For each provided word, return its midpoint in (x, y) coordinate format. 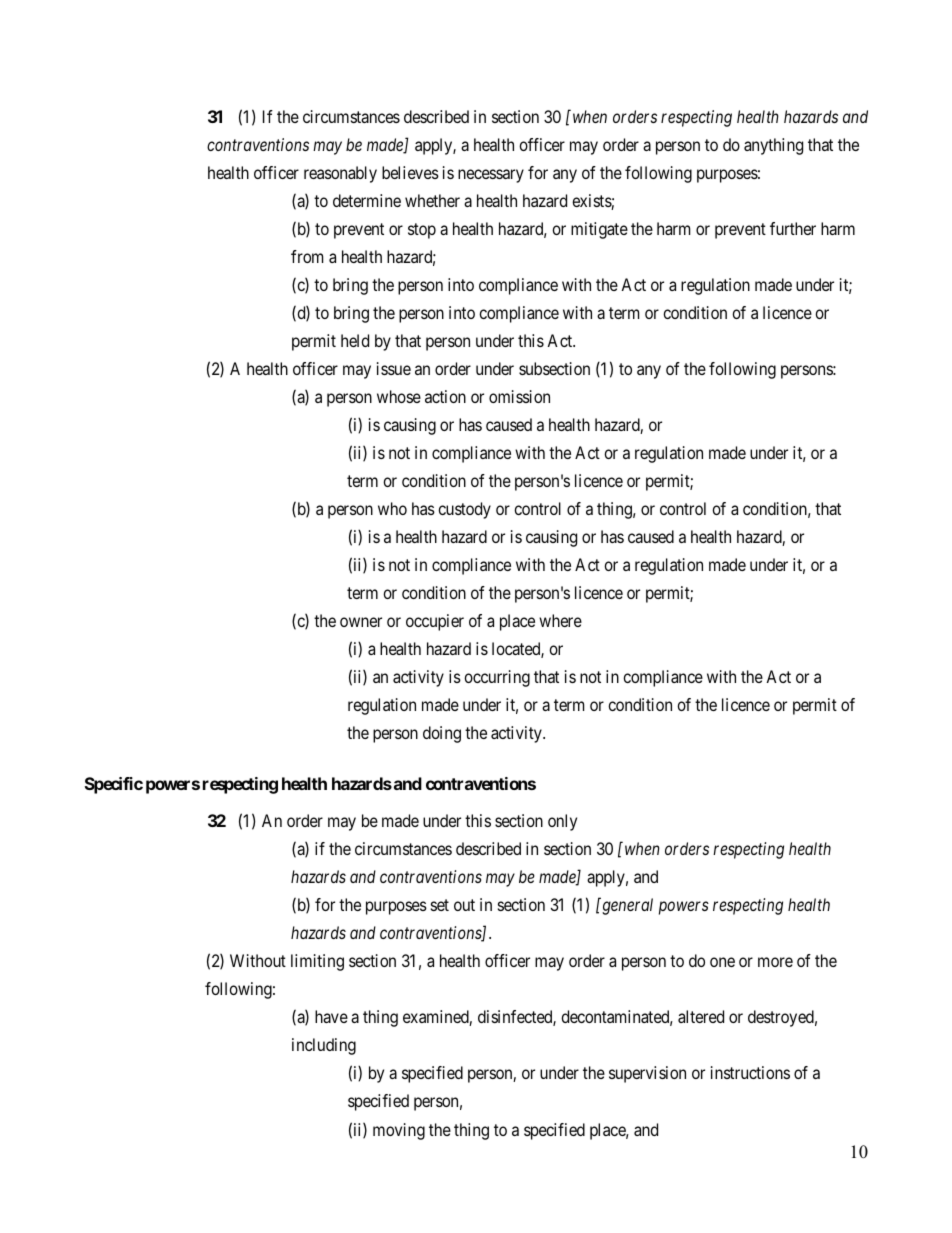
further (793, 228)
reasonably (340, 174)
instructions (750, 1072)
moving (399, 1131)
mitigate (599, 230)
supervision (647, 1074)
